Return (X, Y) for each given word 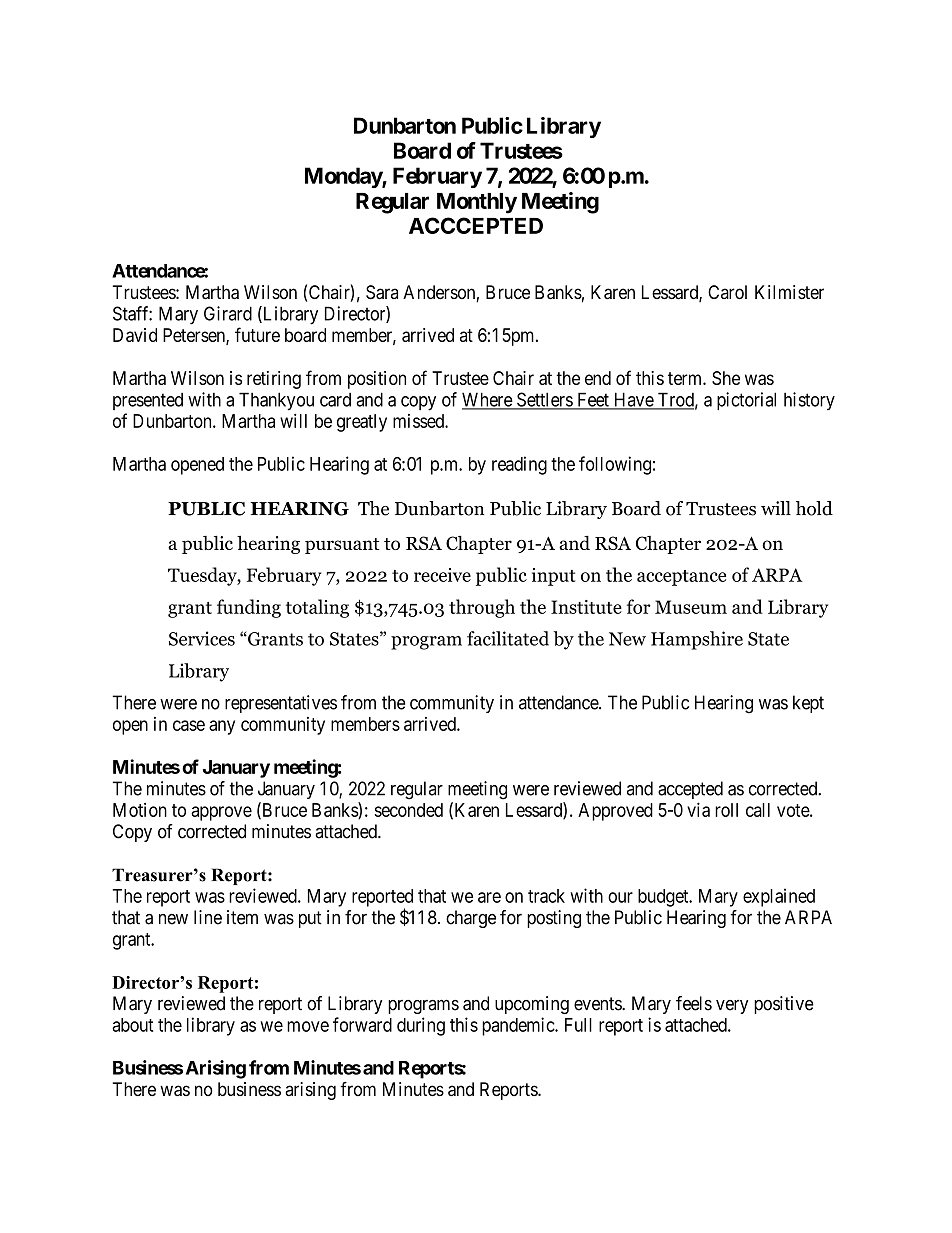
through (482, 608)
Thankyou (276, 401)
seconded (408, 810)
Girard (228, 313)
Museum (691, 607)
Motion (140, 810)
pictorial (746, 401)
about (132, 1025)
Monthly (477, 203)
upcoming (532, 1005)
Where (488, 400)
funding (249, 608)
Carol (727, 292)
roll (726, 810)
